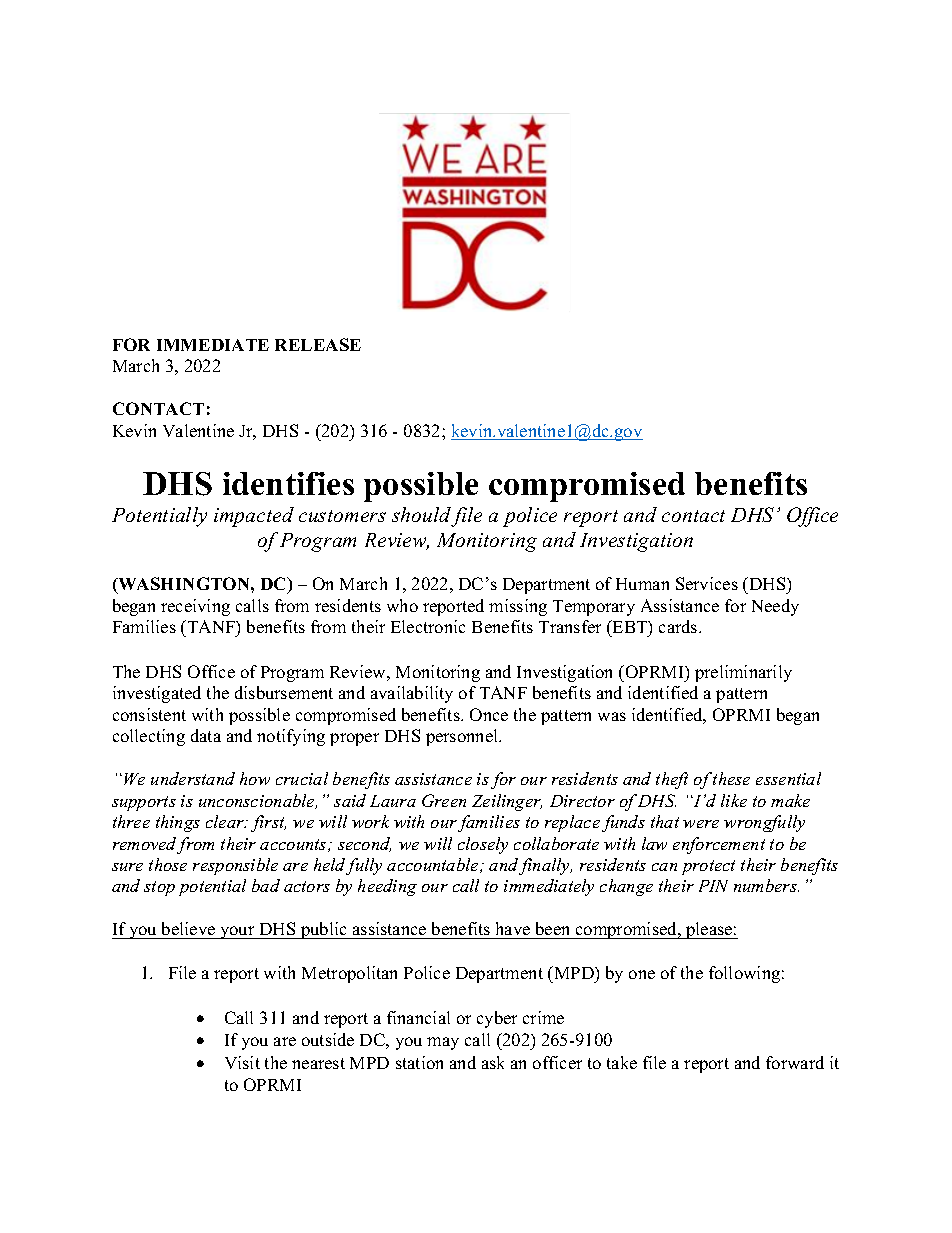  What do you see at coordinates (434, 865) in the screenshot?
I see `accountable` at bounding box center [434, 865].
